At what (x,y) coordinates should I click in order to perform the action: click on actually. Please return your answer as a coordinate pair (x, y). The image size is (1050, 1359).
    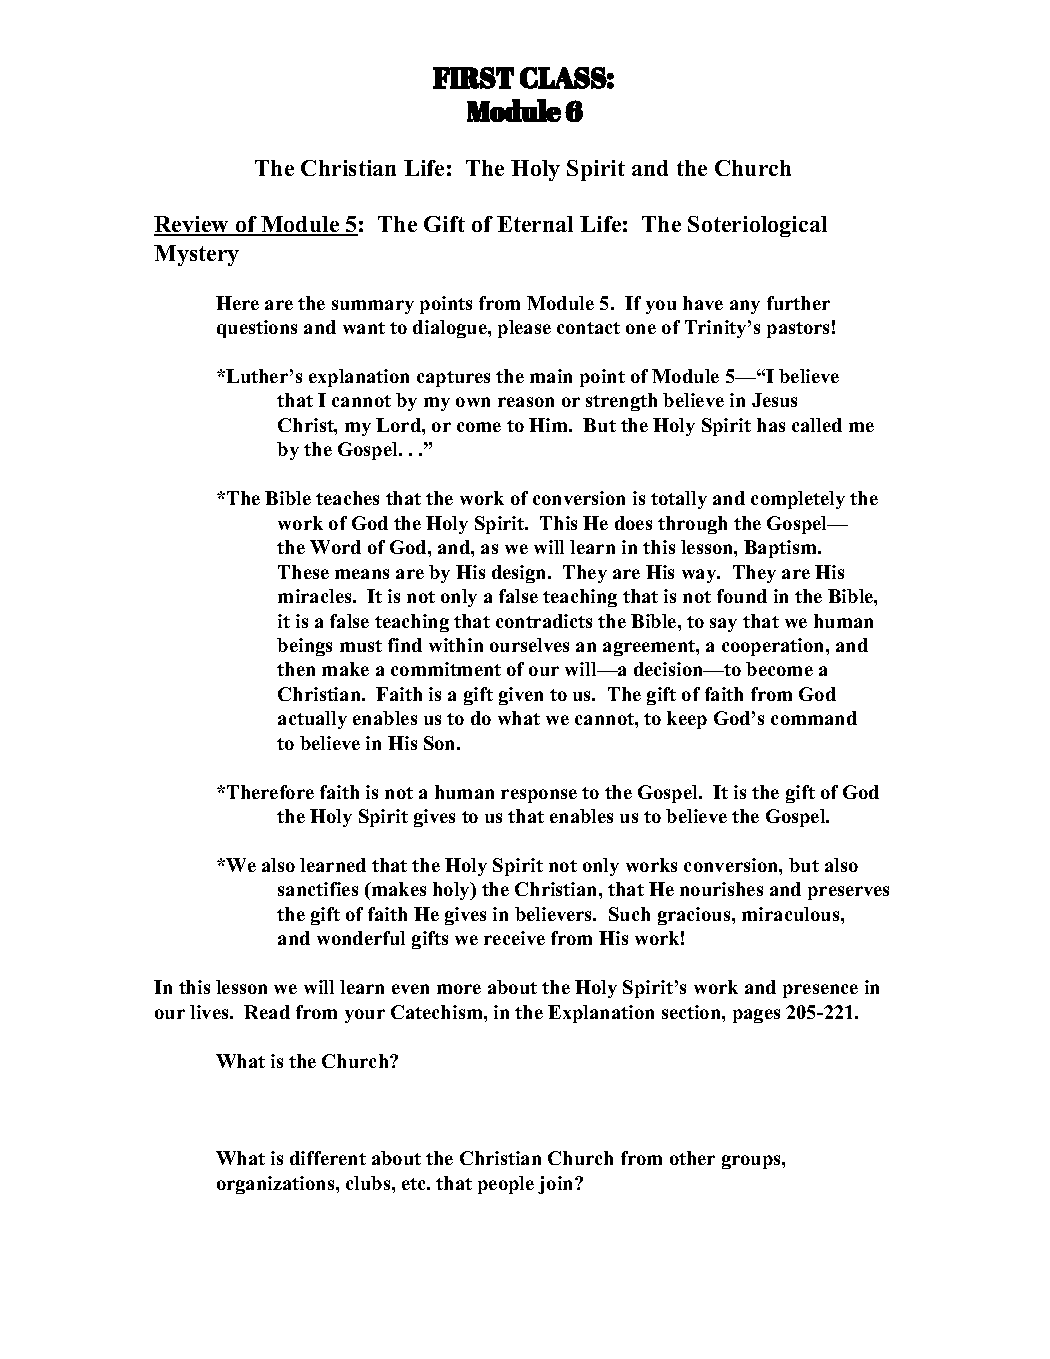
    Looking at the image, I should click on (312, 720).
